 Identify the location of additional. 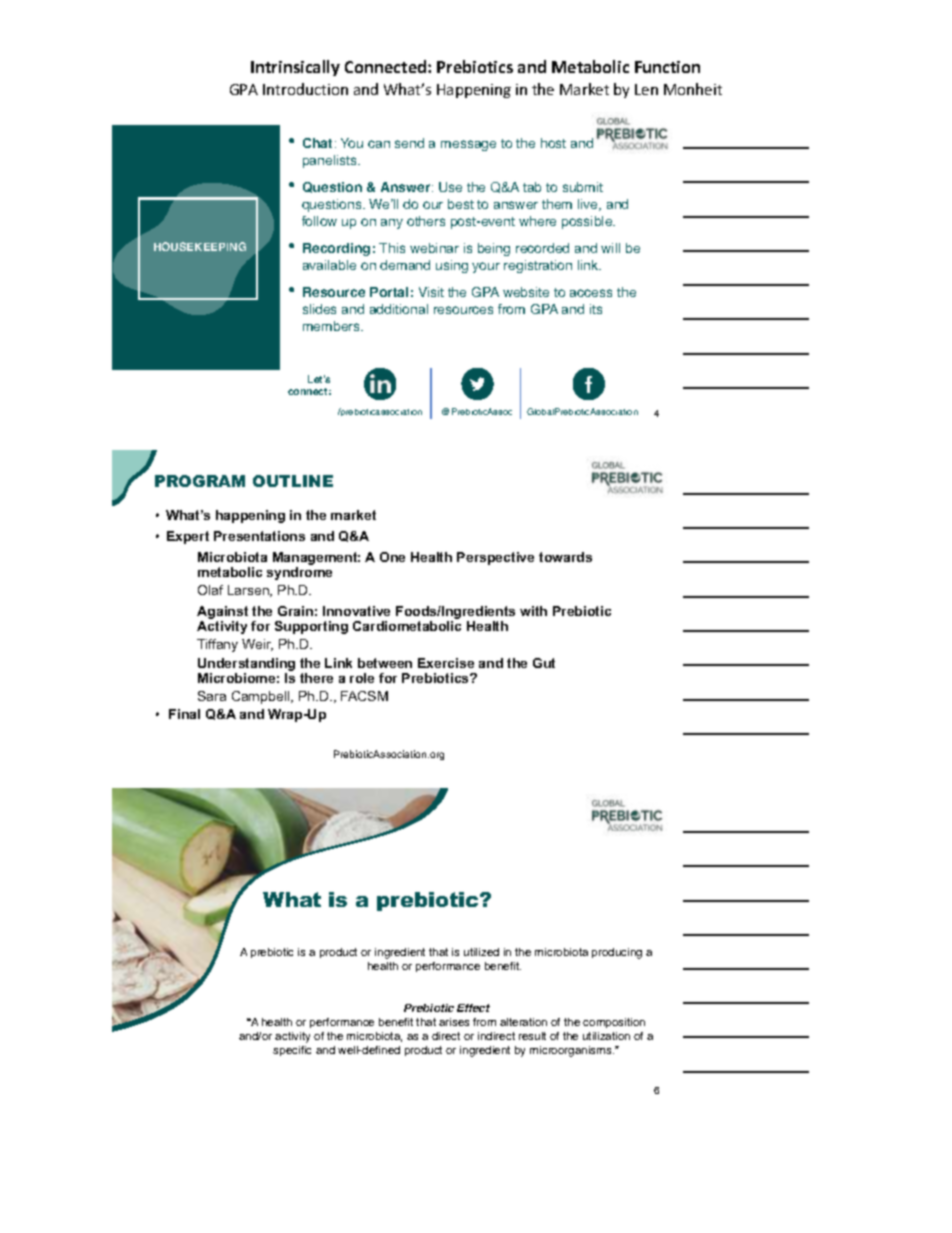
(399, 309).
